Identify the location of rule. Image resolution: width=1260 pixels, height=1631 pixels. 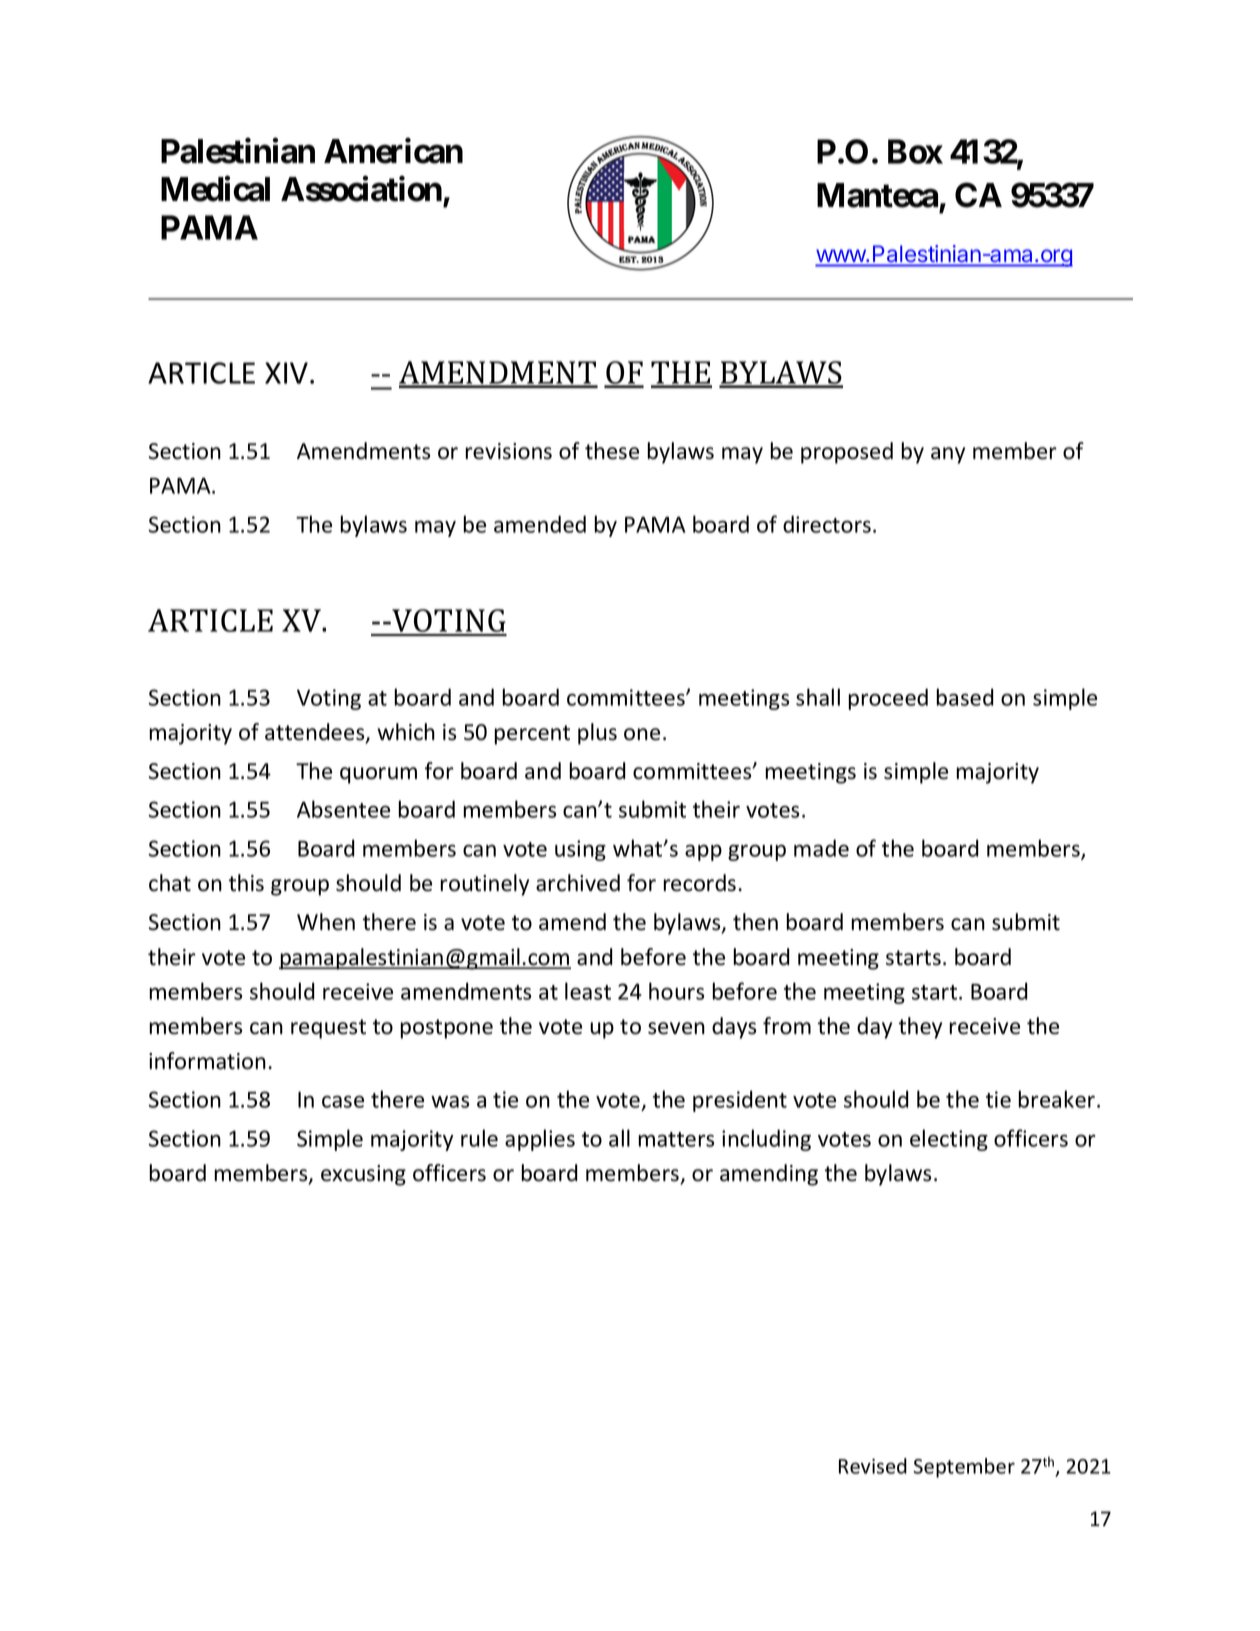
(479, 1138).
